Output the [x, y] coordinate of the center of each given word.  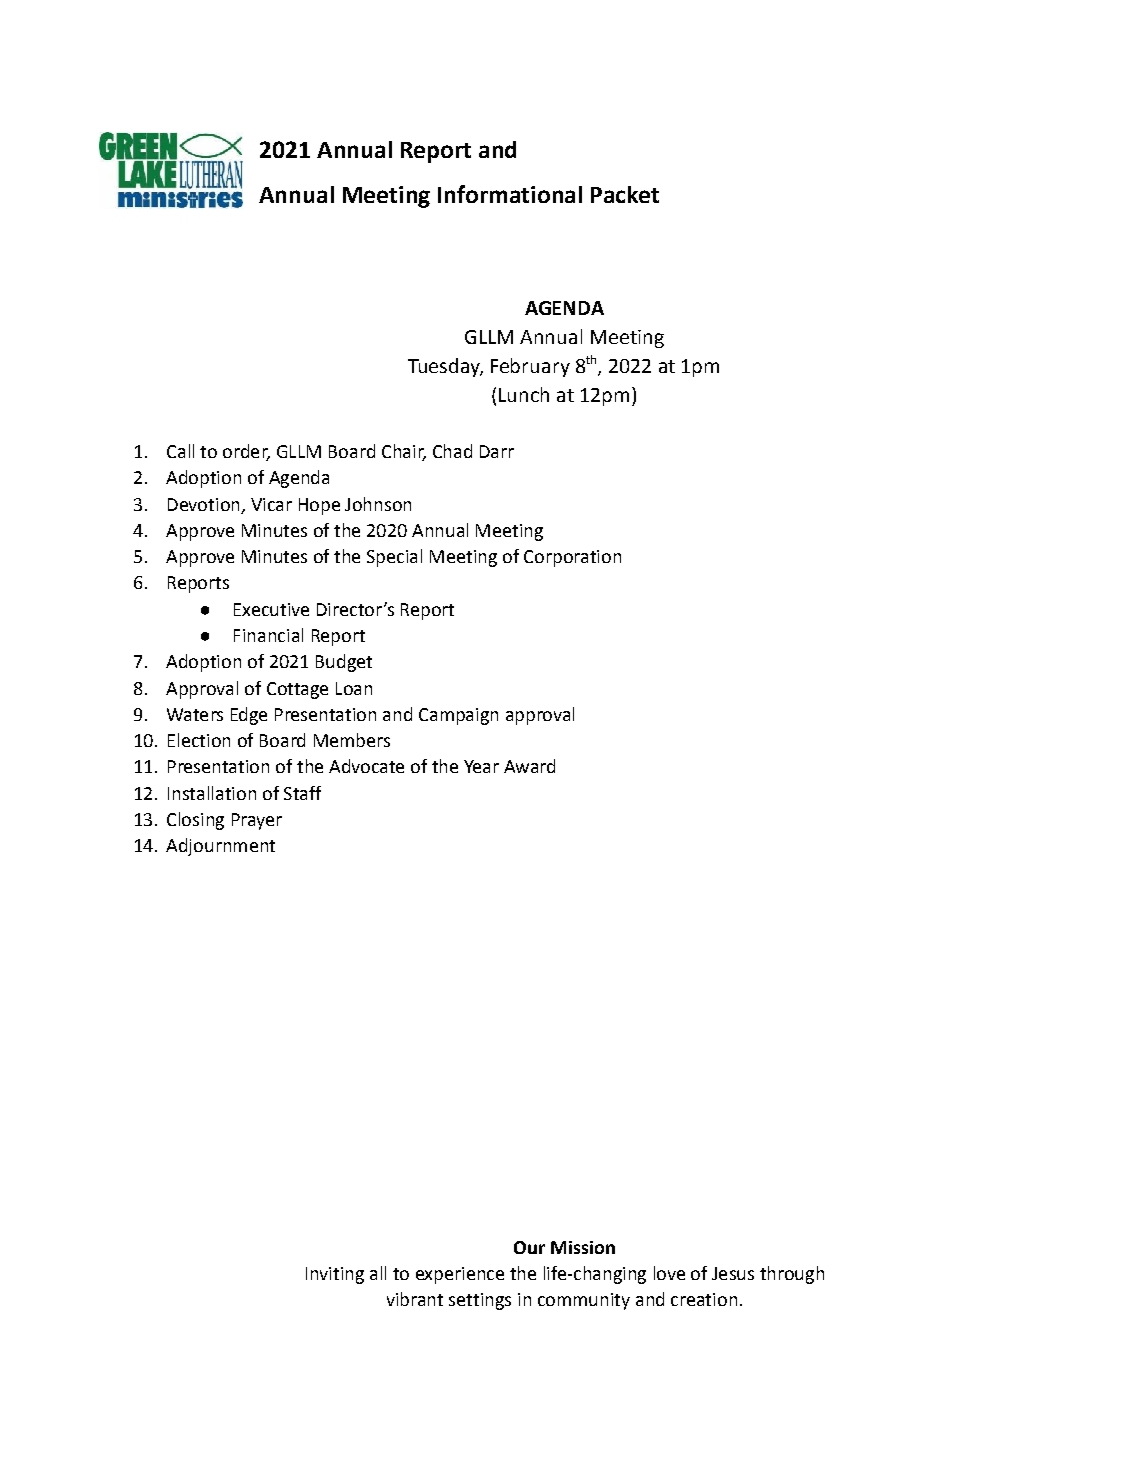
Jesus [733, 1273]
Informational [510, 194]
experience [460, 1275]
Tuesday [445, 367]
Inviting [335, 1275]
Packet [625, 194]
